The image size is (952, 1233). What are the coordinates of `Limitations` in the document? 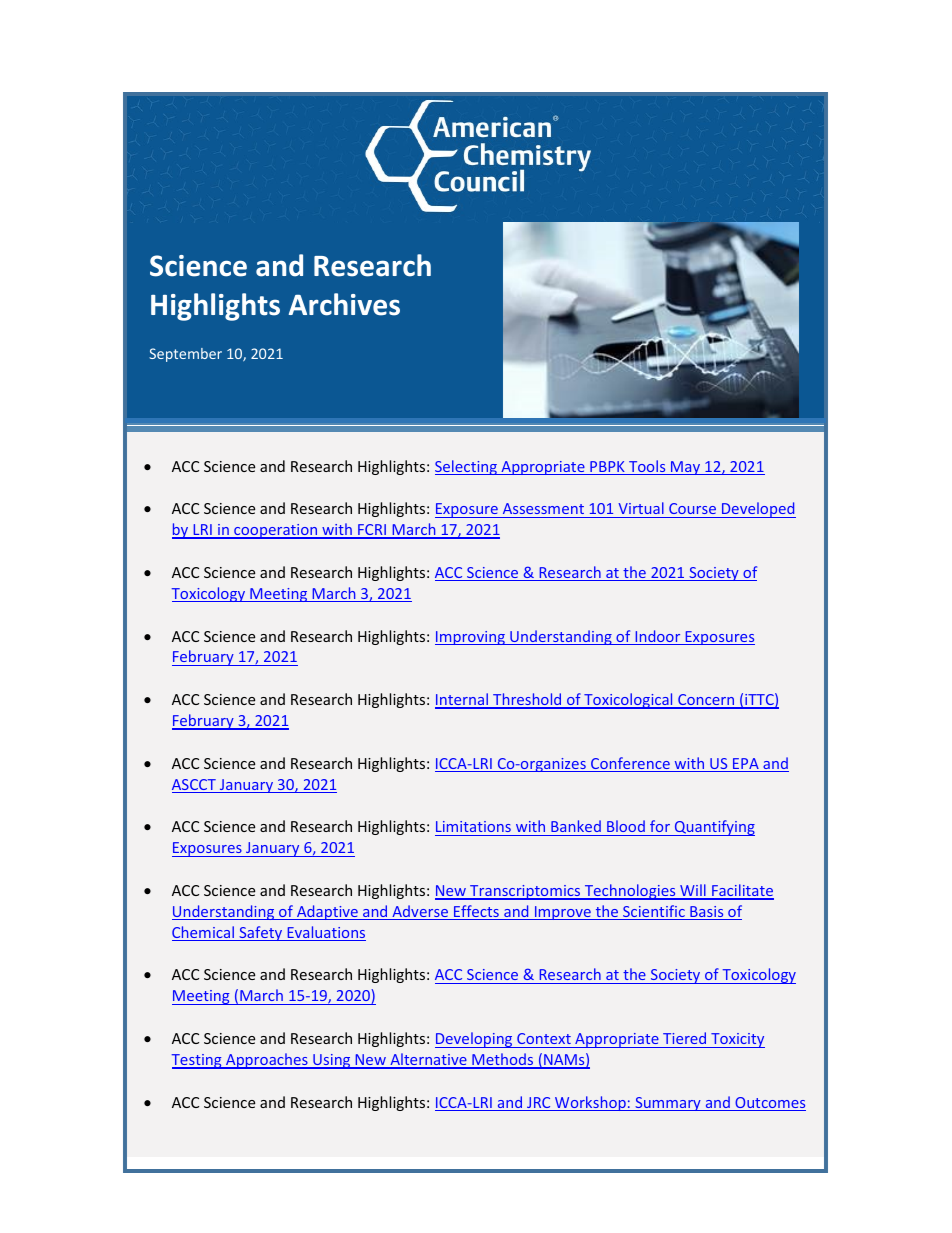 It's located at (473, 826).
